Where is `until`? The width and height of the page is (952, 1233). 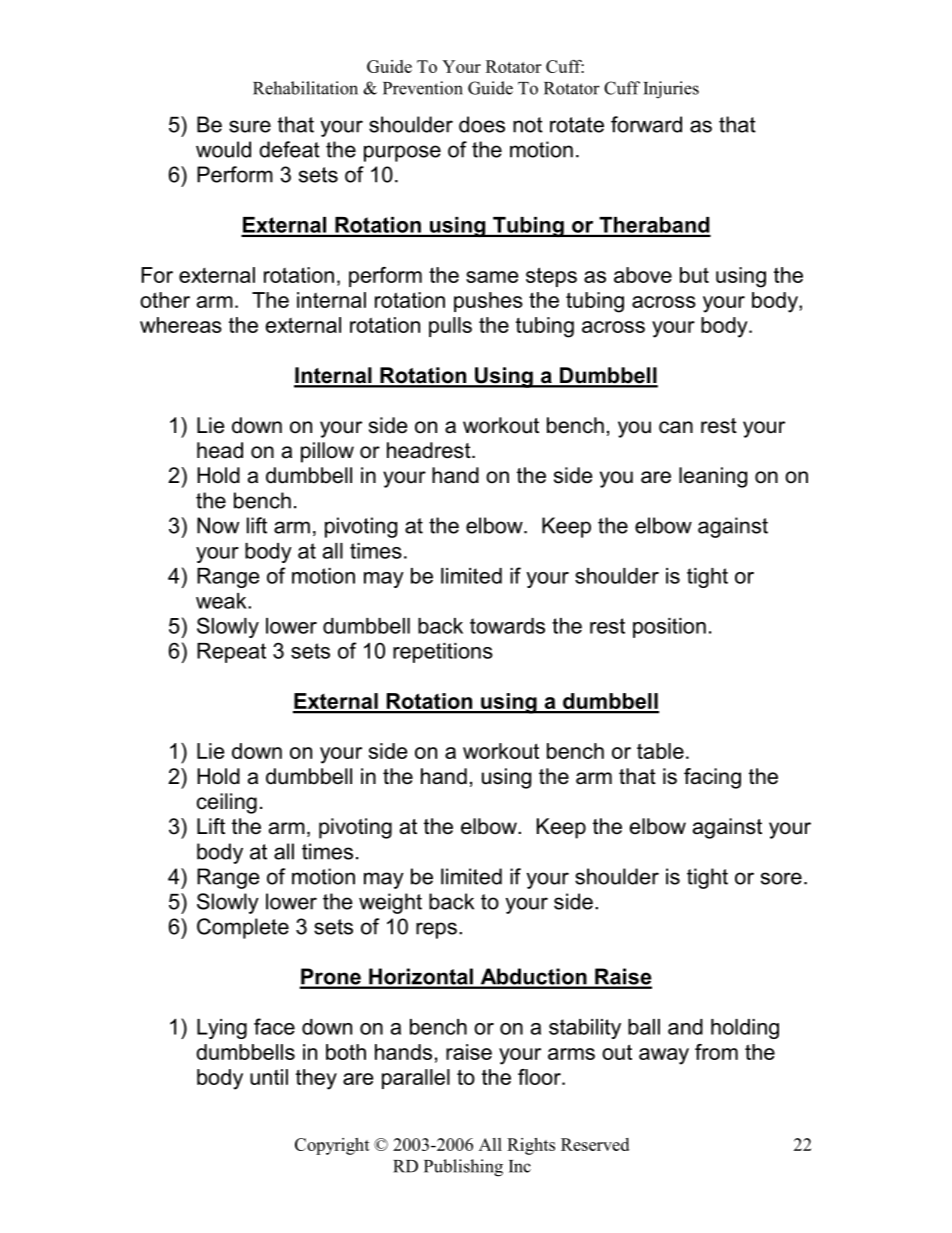
until is located at coordinates (269, 1077).
